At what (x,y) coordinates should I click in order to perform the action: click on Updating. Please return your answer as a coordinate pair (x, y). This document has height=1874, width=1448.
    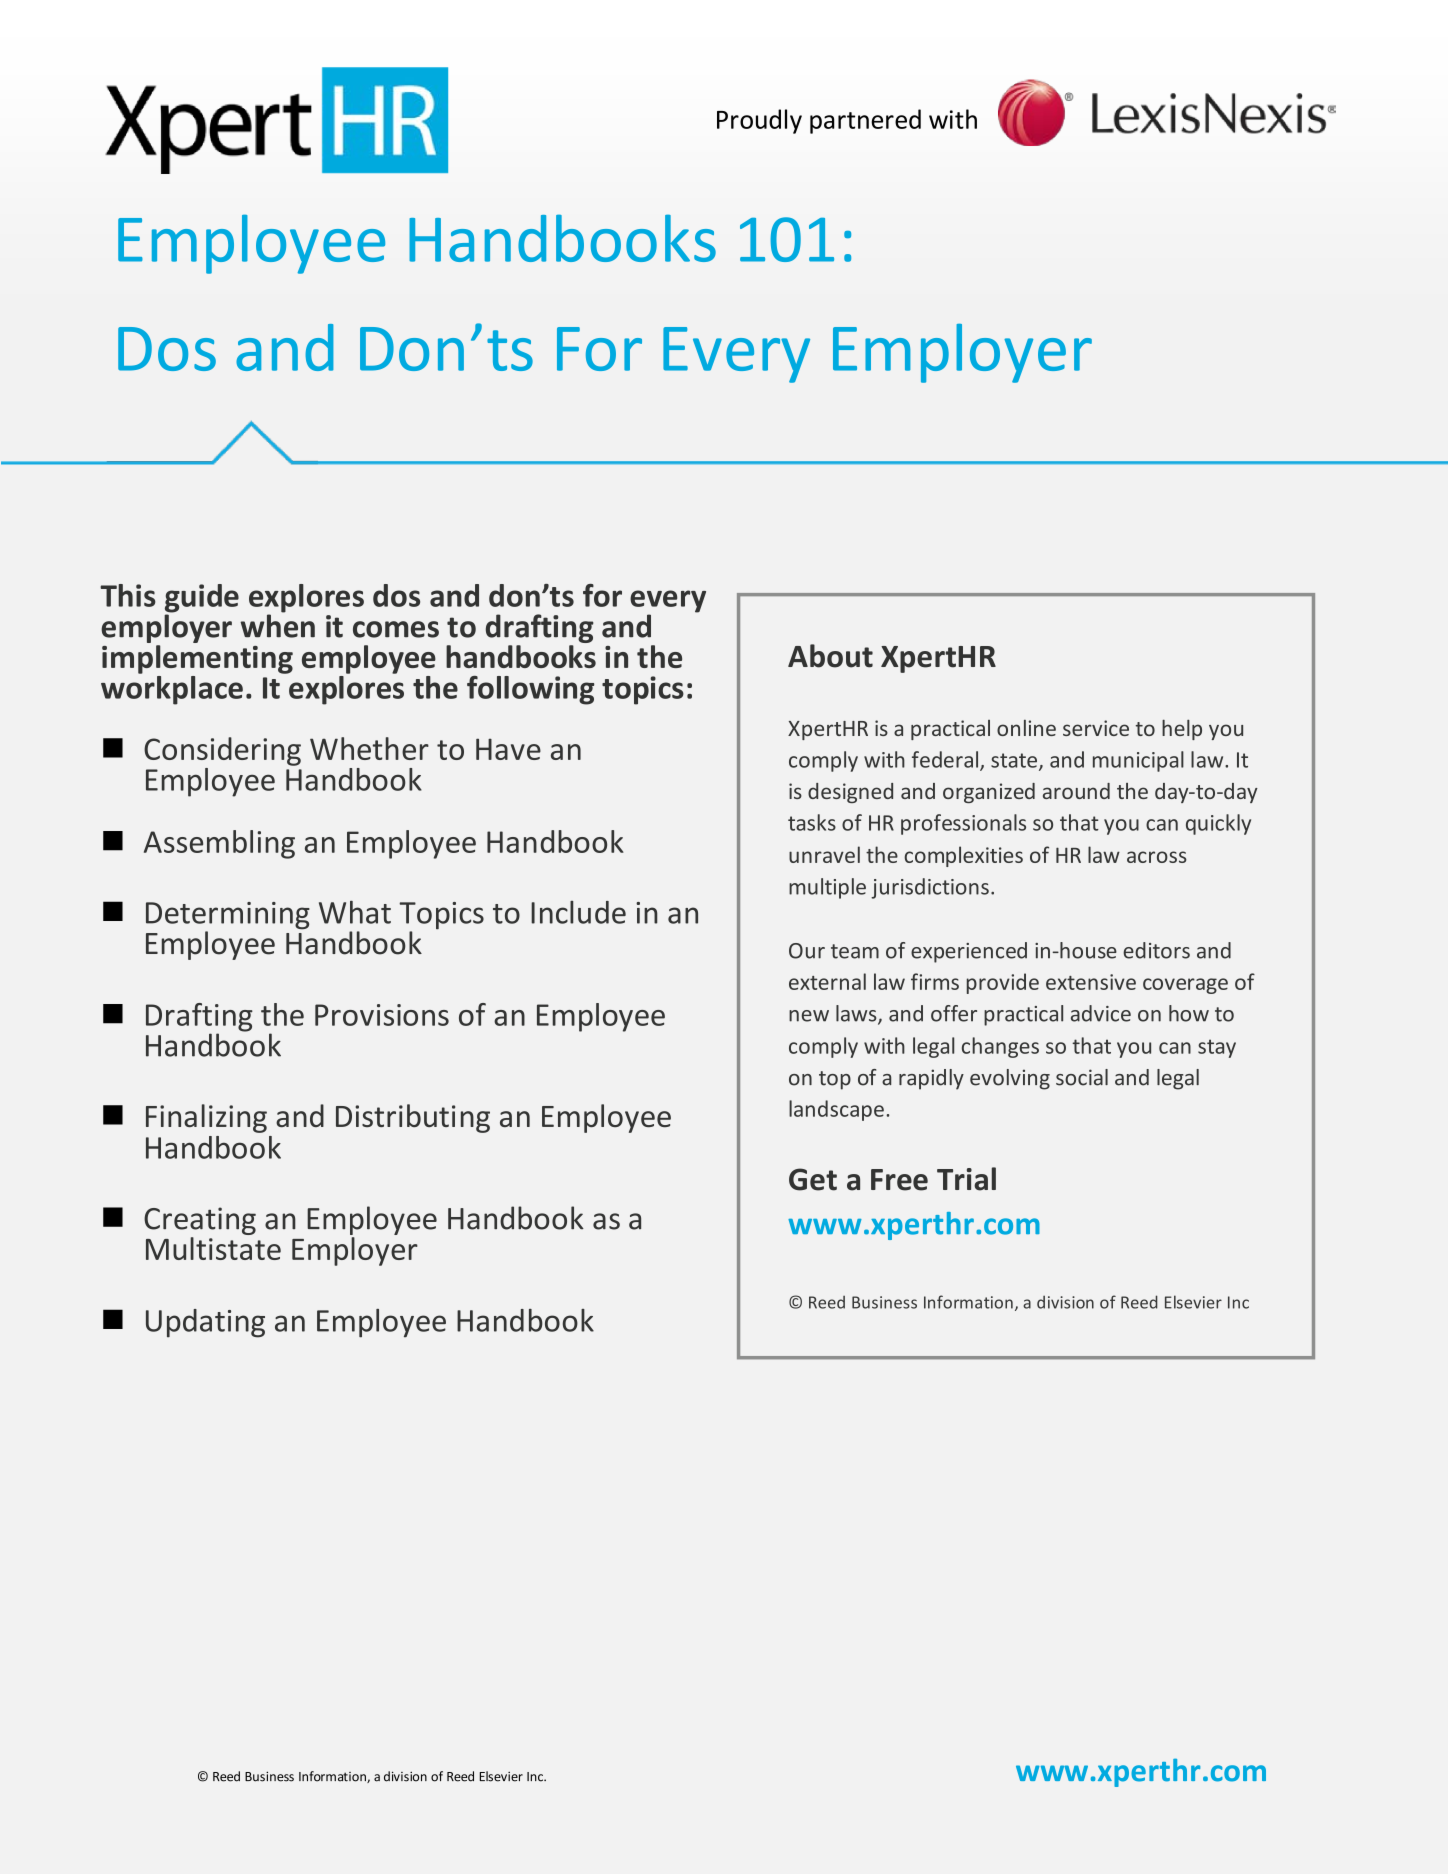
    Looking at the image, I should click on (205, 1323).
